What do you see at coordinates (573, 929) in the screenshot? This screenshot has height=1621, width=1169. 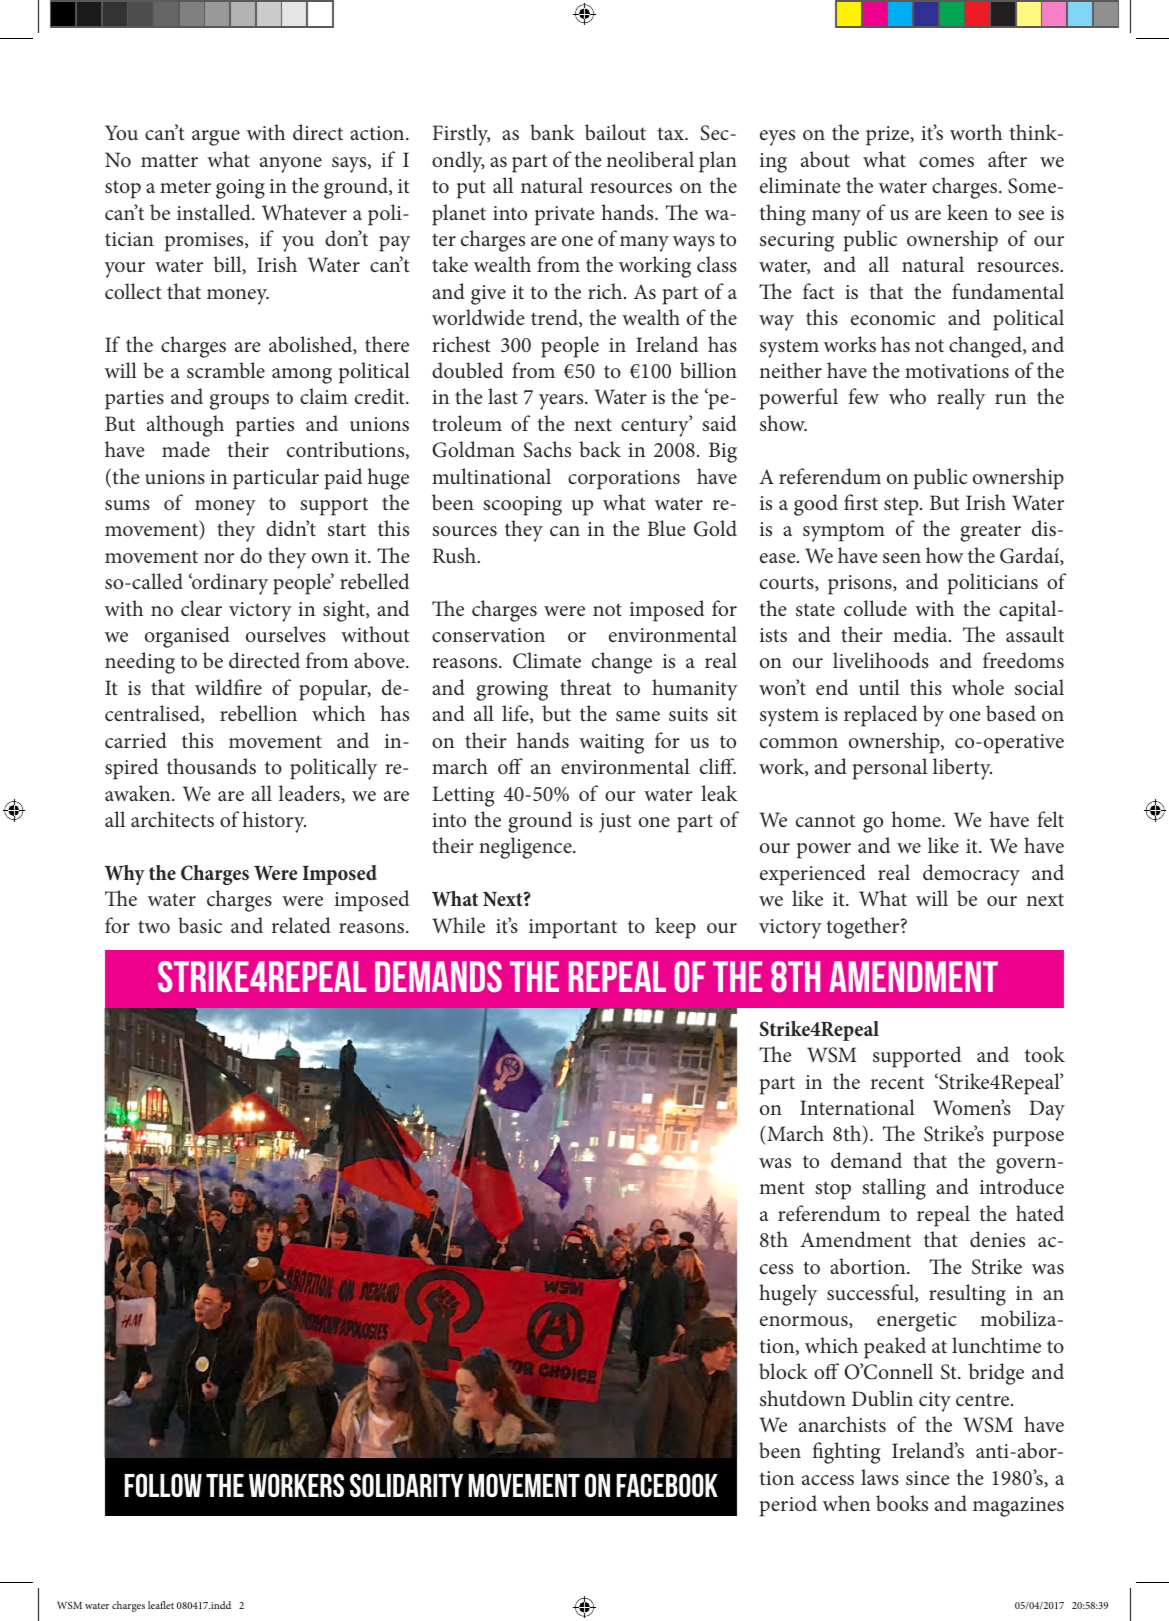 I see `important` at bounding box center [573, 929].
